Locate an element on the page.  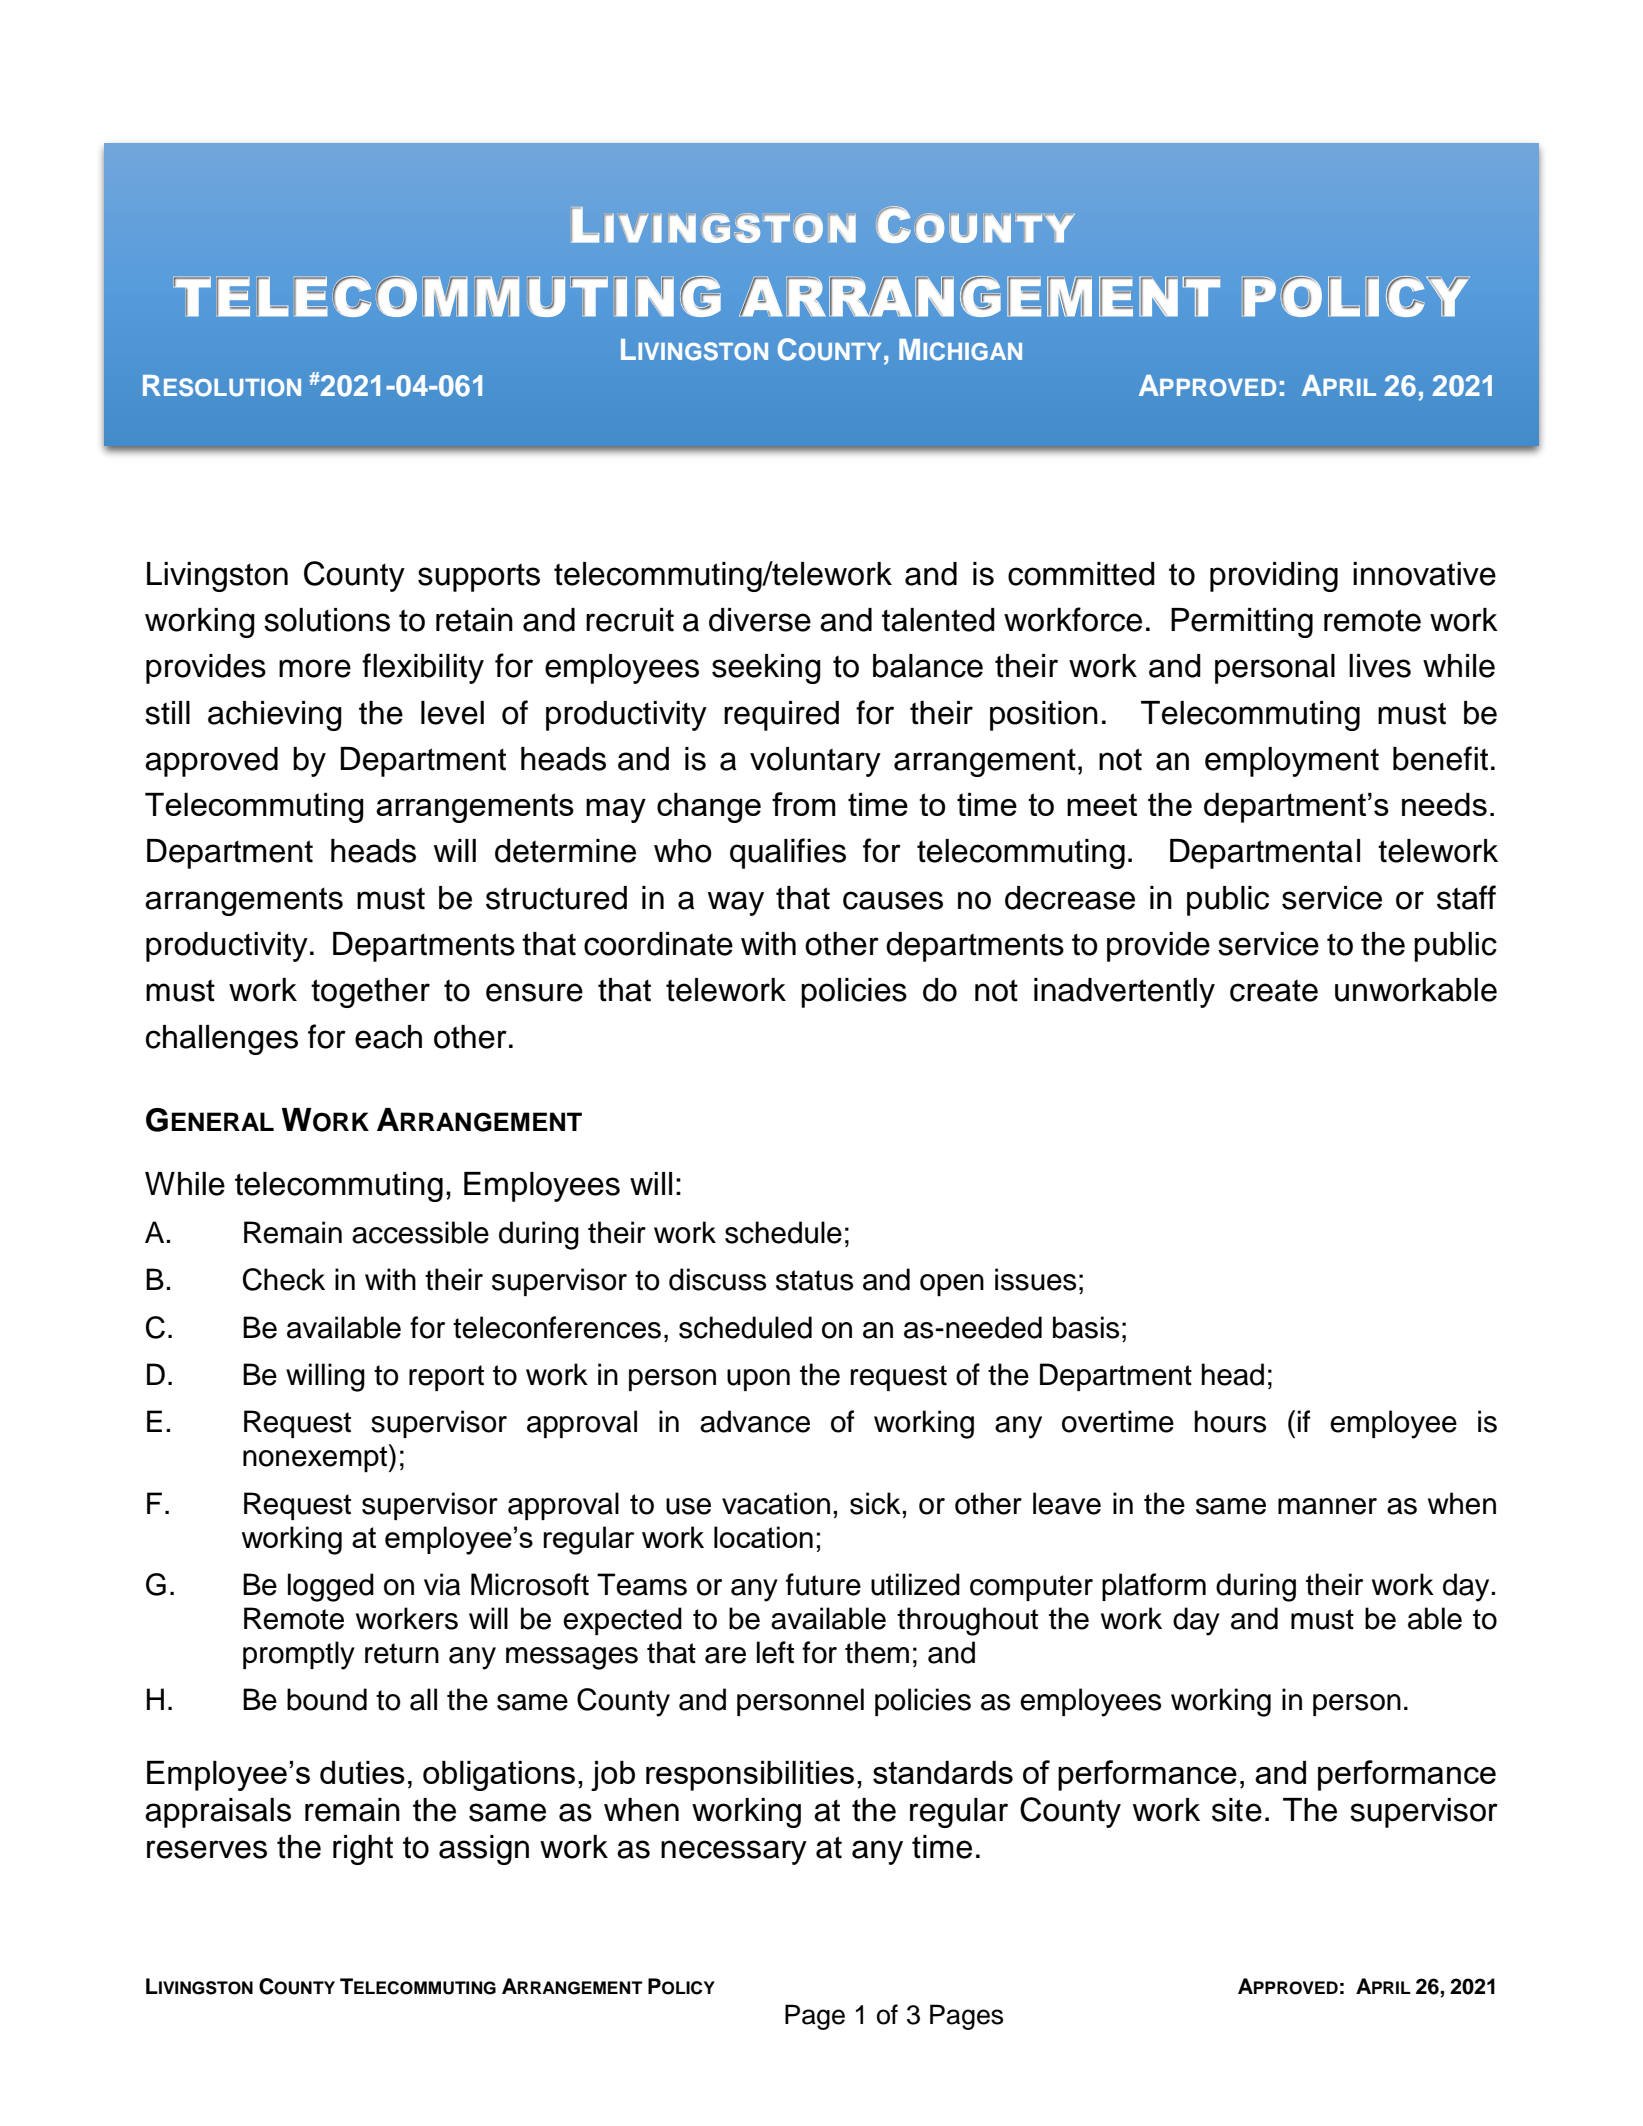
status is located at coordinates (814, 1280).
